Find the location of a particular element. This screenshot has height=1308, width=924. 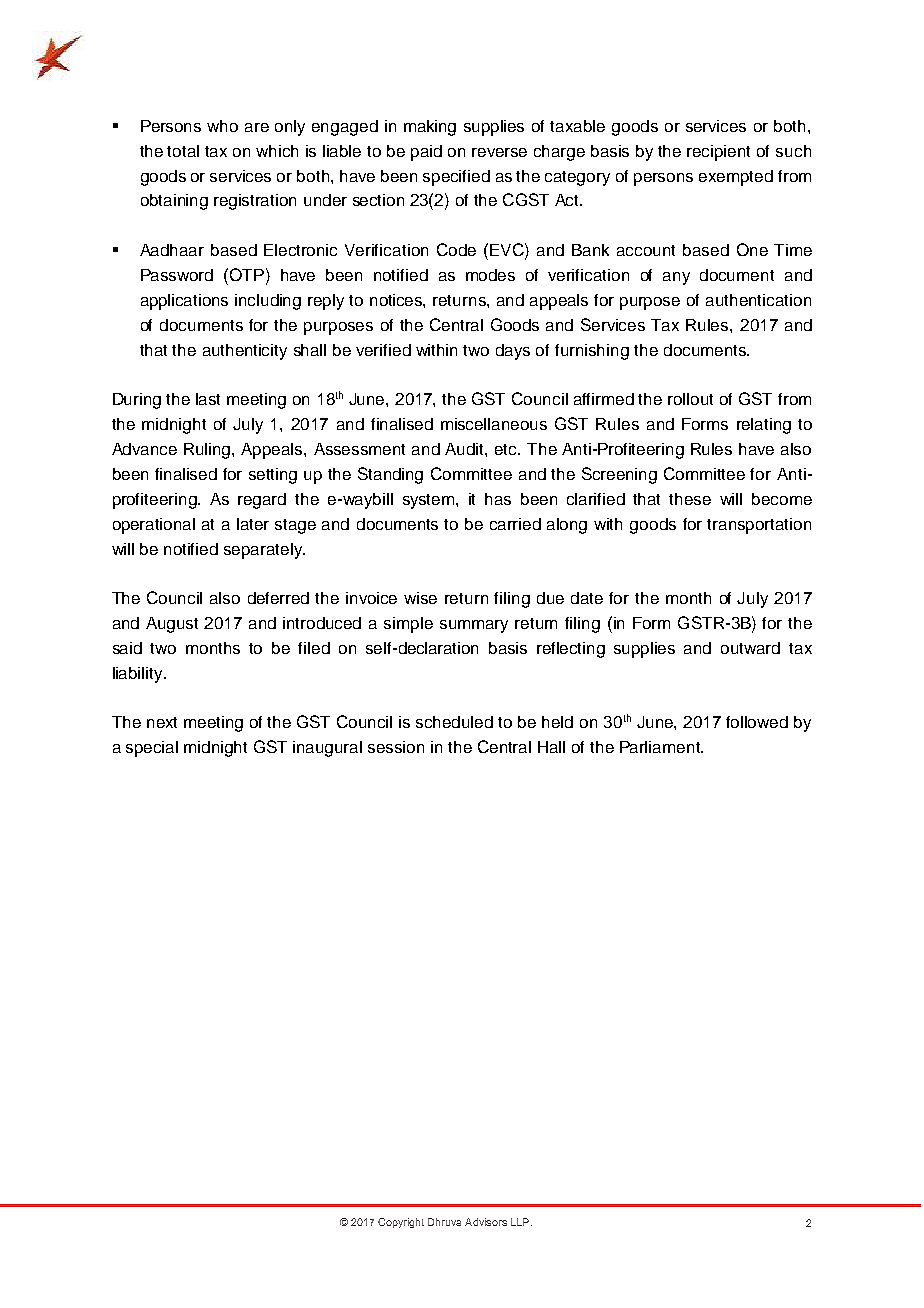

special is located at coordinates (152, 749).
